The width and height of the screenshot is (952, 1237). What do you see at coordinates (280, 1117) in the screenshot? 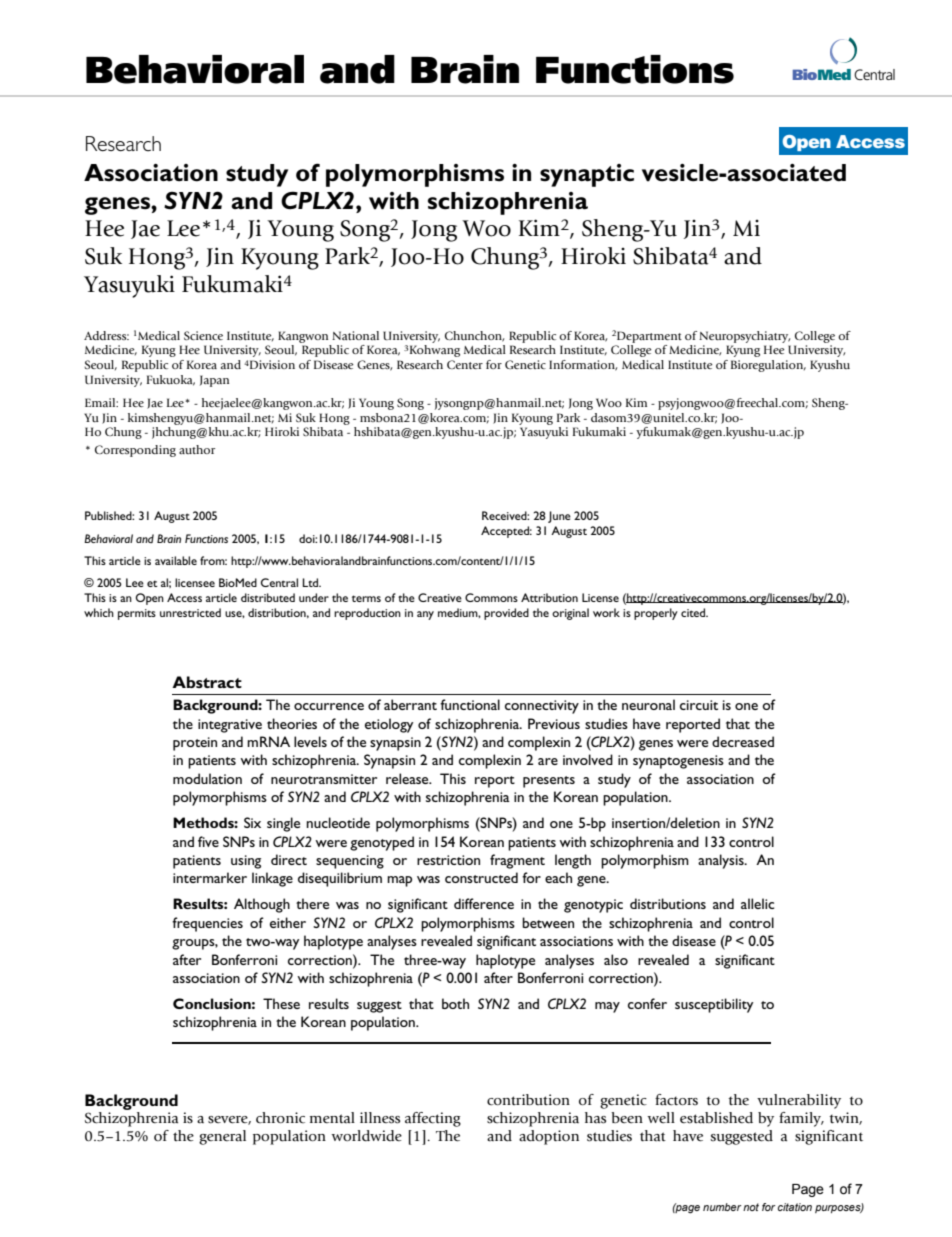
I see `chronic` at bounding box center [280, 1117].
